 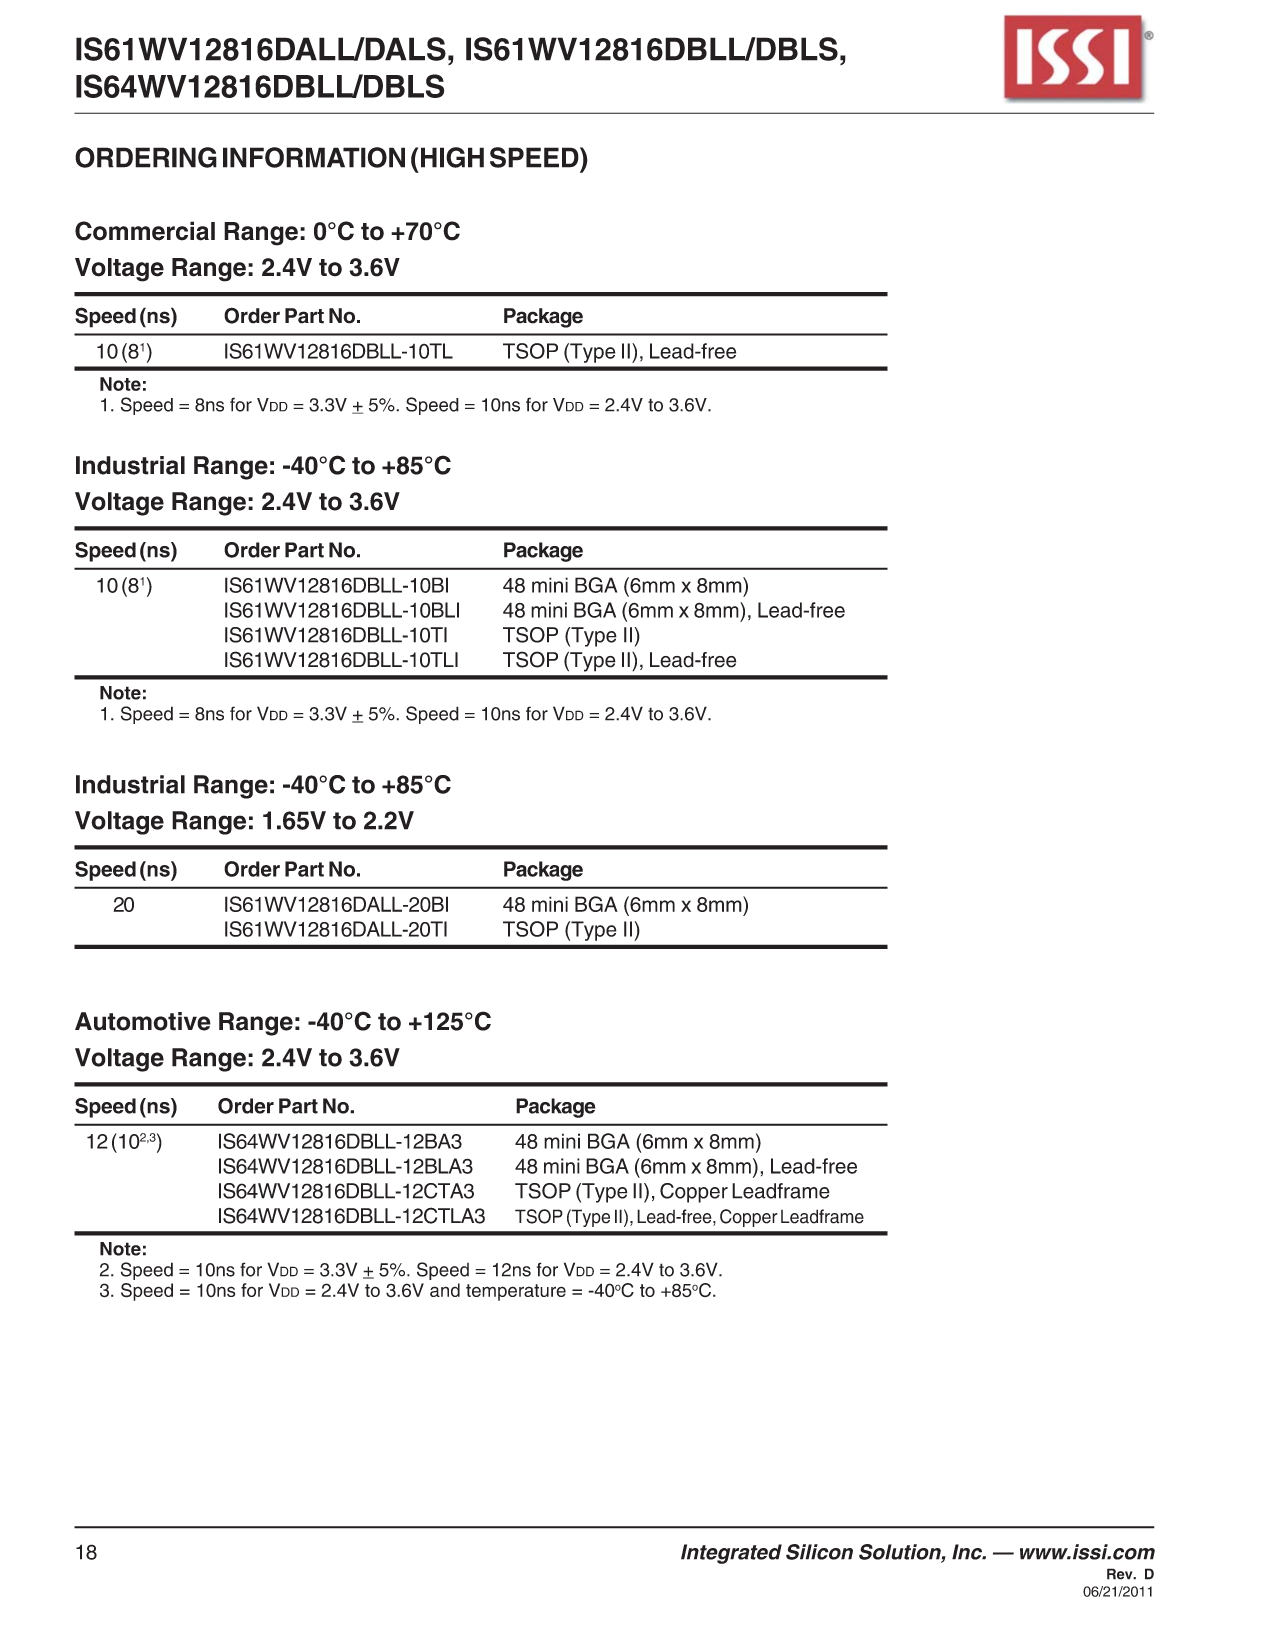 What do you see at coordinates (516, 1292) in the screenshot?
I see `temperature` at bounding box center [516, 1292].
